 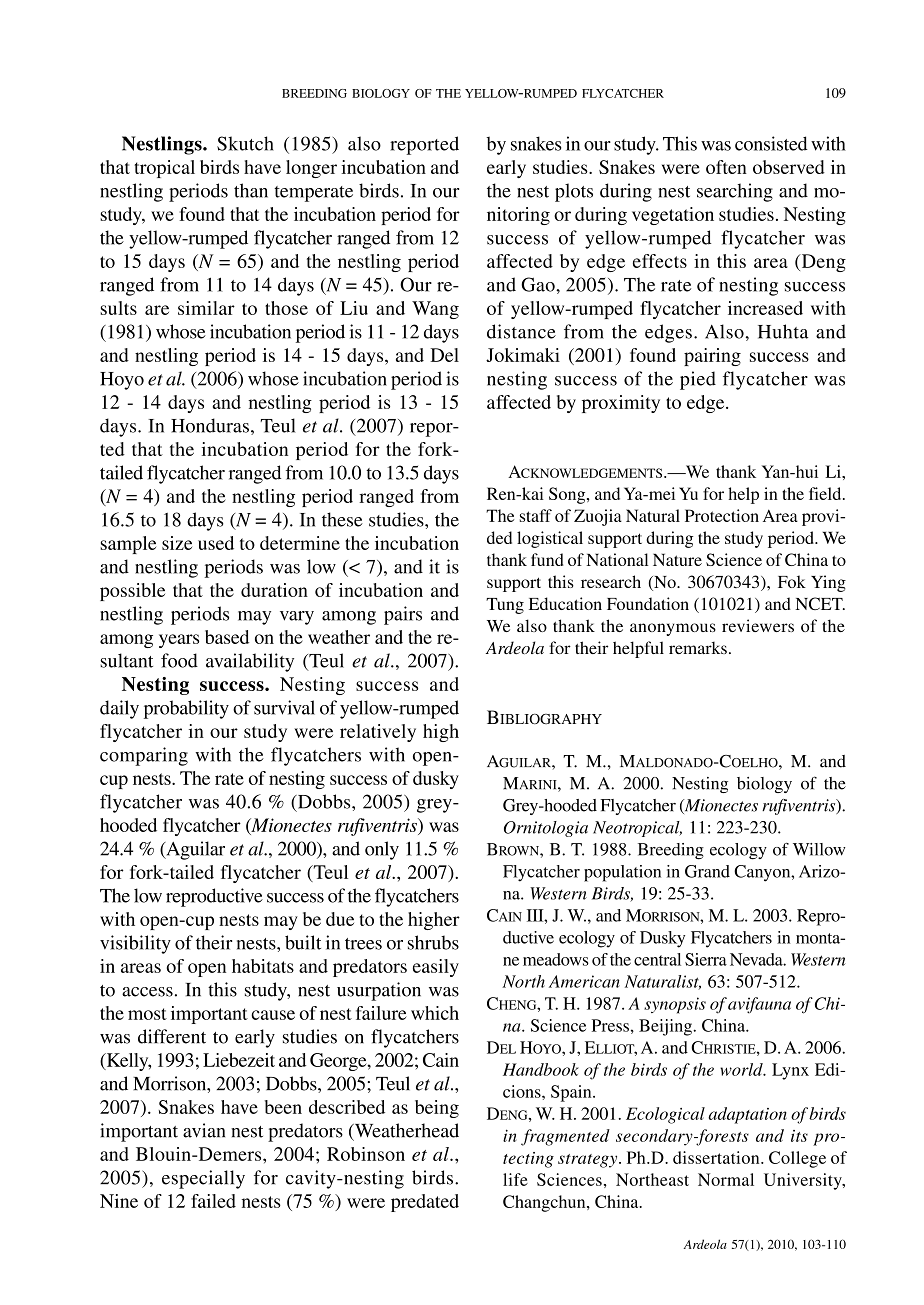 What do you see at coordinates (707, 871) in the image?
I see `Grand` at bounding box center [707, 871].
